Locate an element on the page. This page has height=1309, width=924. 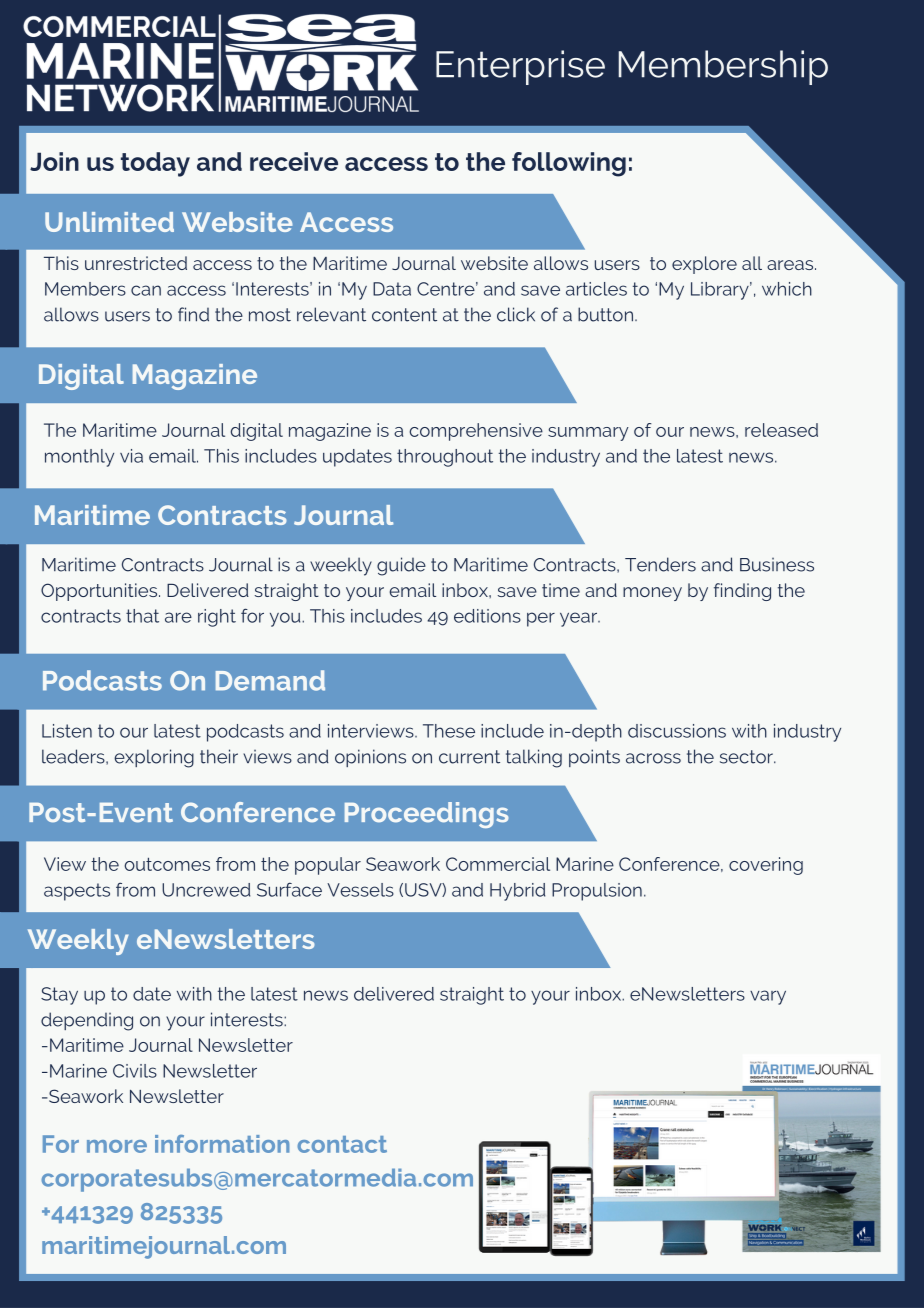
today is located at coordinates (155, 164).
